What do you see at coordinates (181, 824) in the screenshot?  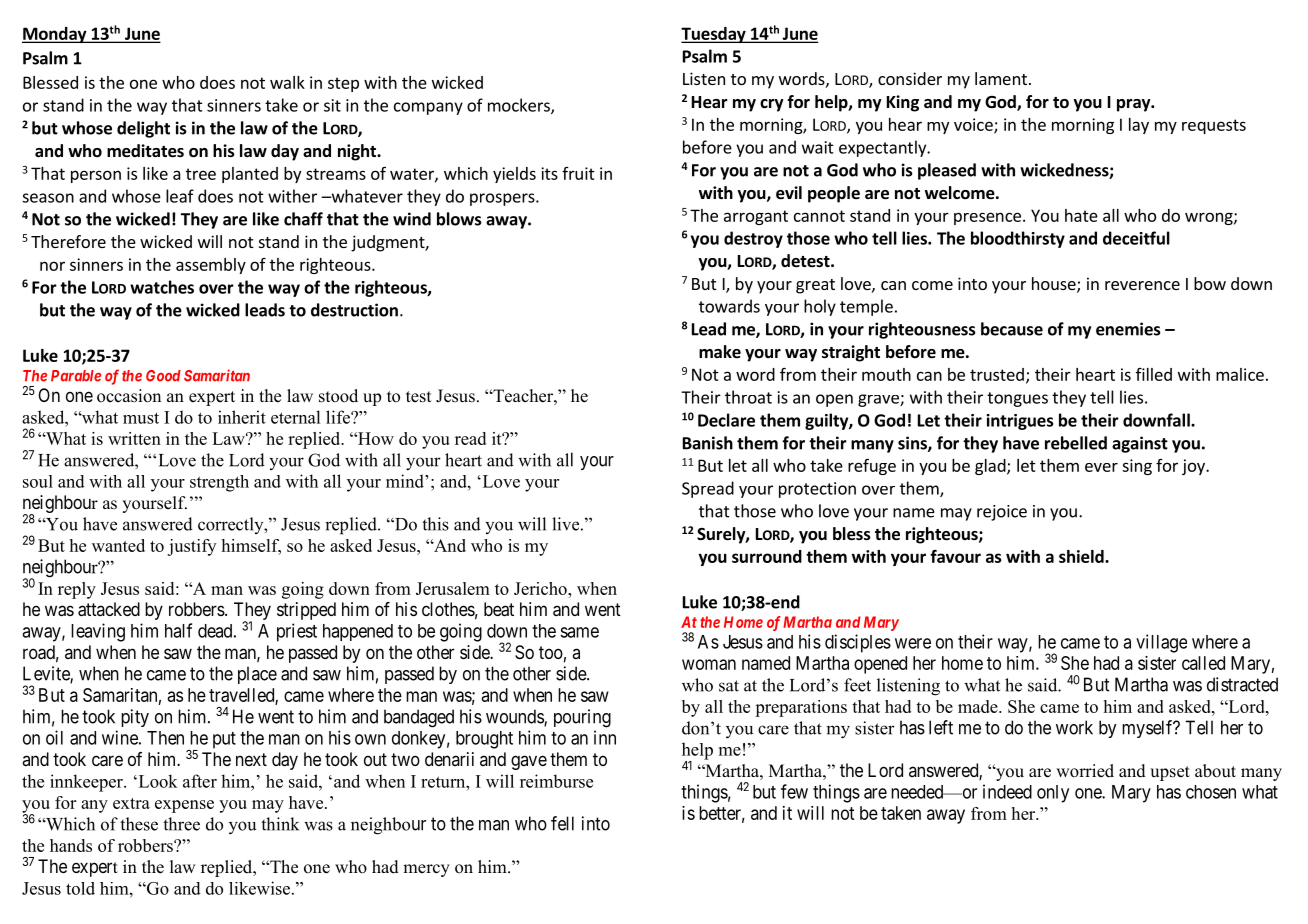 I see `three` at bounding box center [181, 824].
